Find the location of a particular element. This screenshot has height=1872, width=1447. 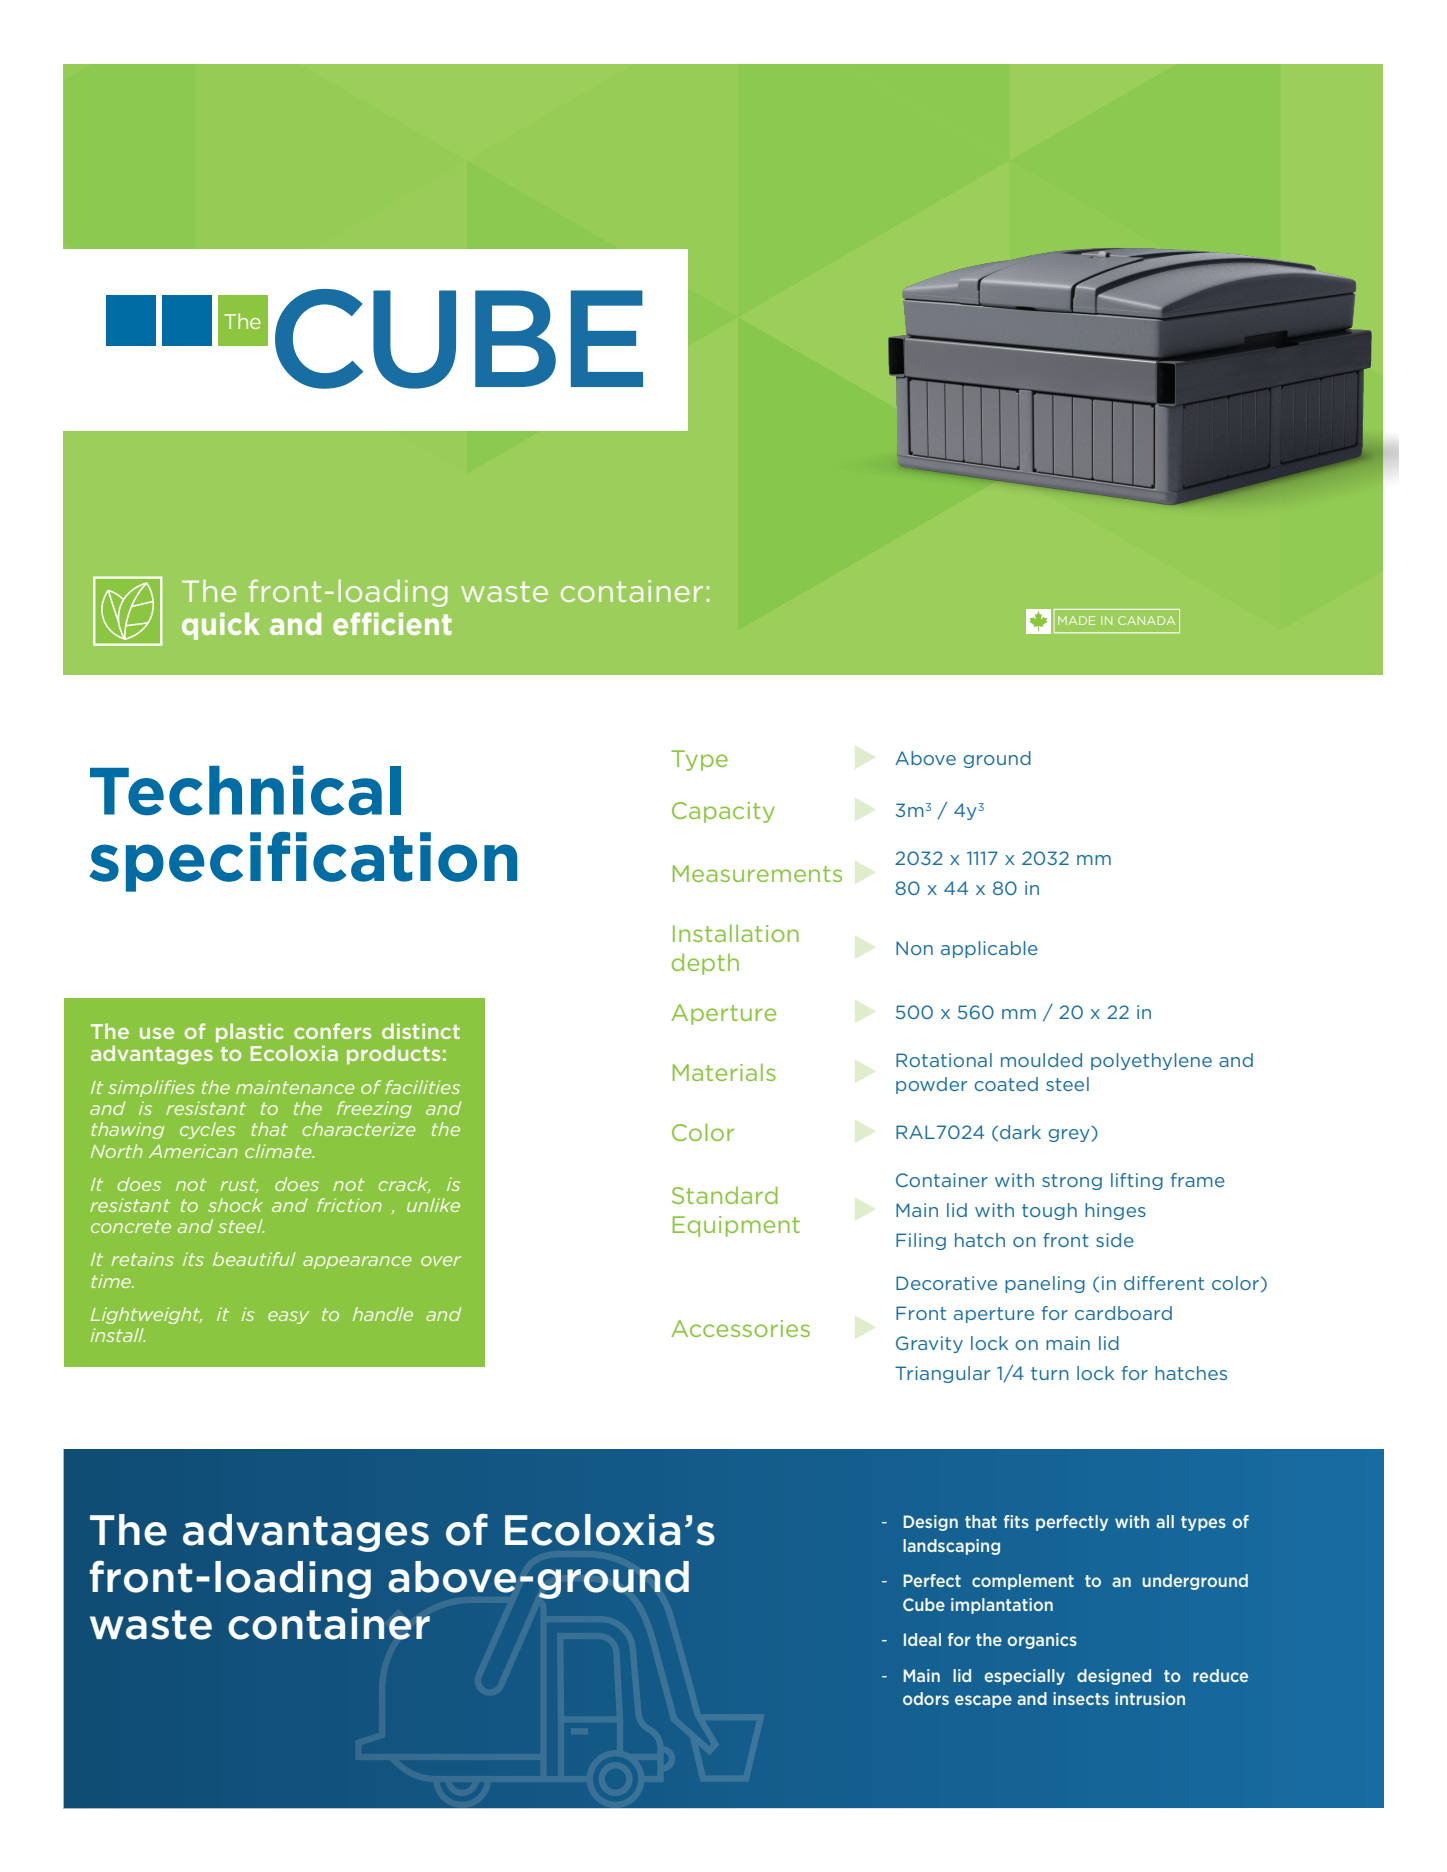

Ideal is located at coordinates (922, 1639).
